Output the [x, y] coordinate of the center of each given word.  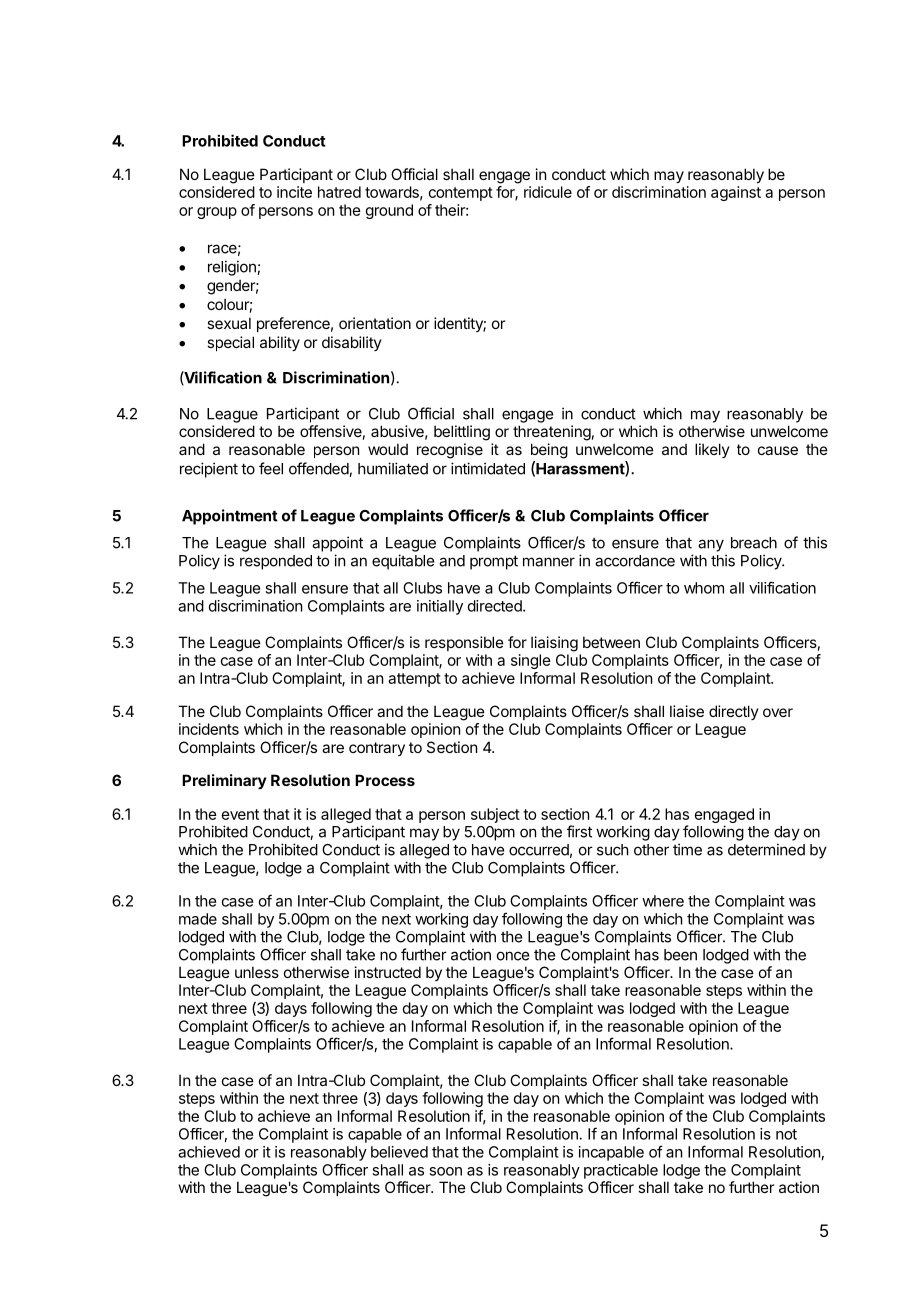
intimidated [488, 468]
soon [445, 1171]
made [198, 919]
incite [294, 192]
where [663, 901]
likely [712, 450]
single [531, 661]
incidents [209, 729]
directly [734, 712]
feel [271, 468]
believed [399, 1152]
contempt [461, 194]
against [736, 193]
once [513, 956]
